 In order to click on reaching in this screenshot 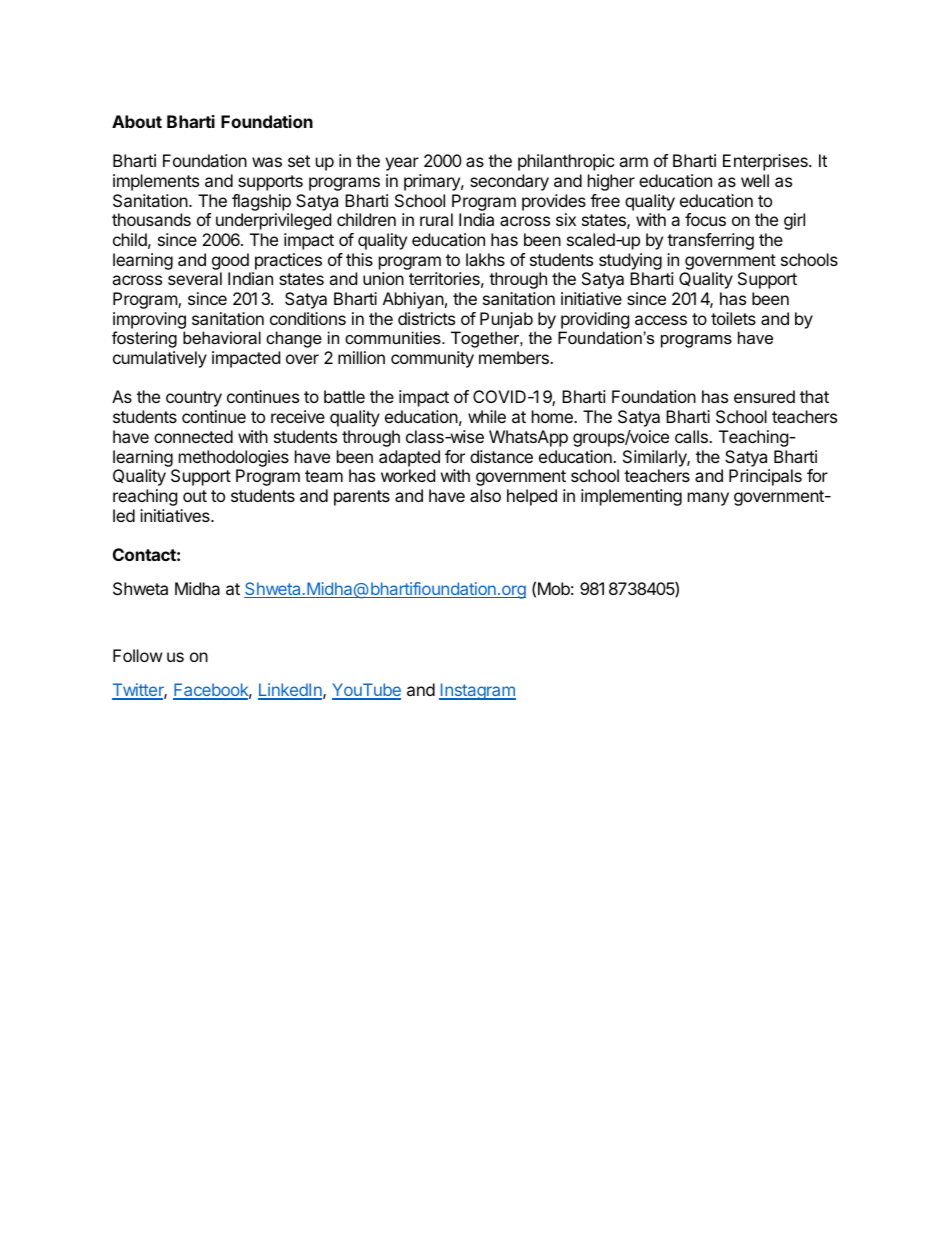, I will do `click(145, 497)`.
